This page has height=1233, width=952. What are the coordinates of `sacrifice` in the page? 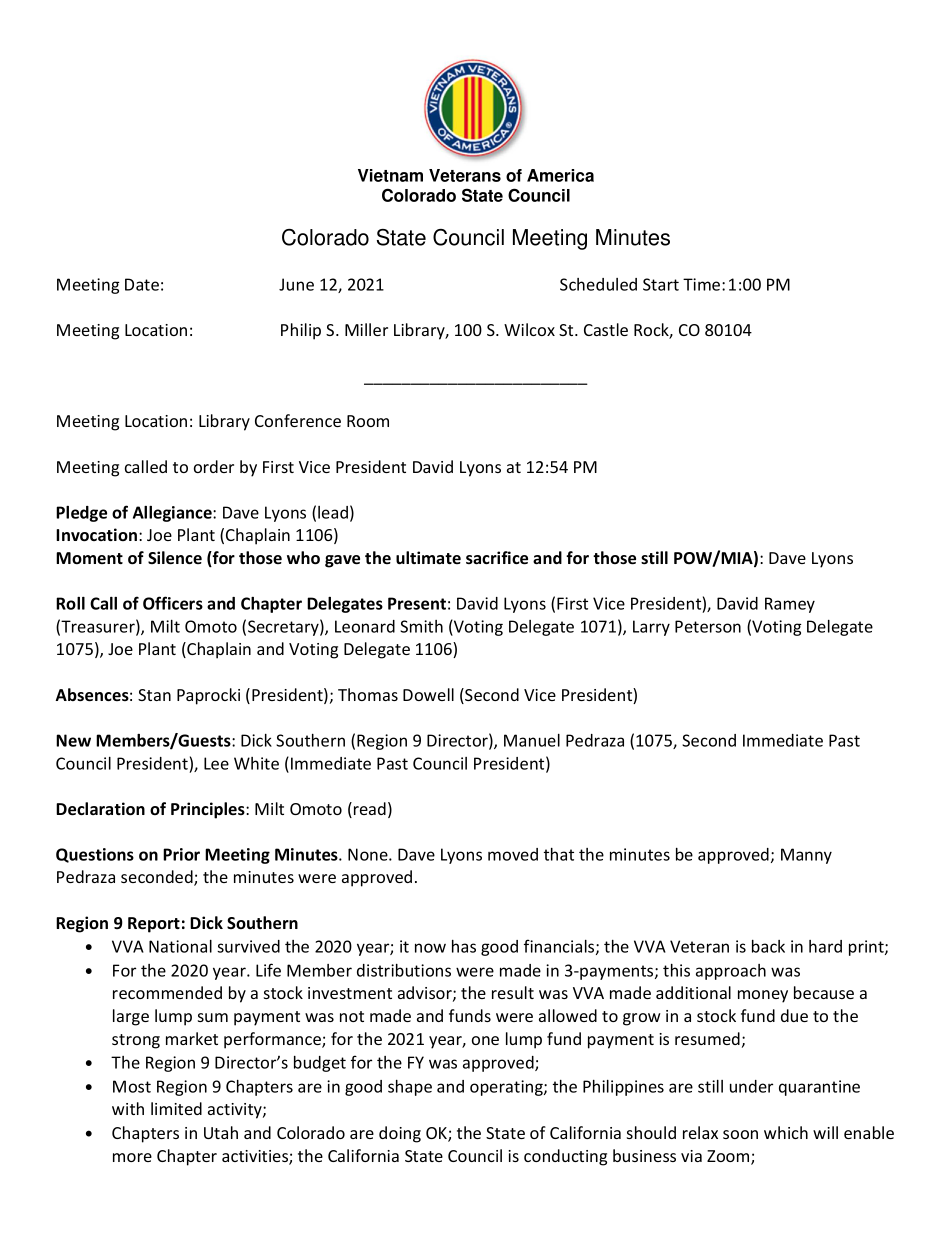 It's located at (497, 558).
